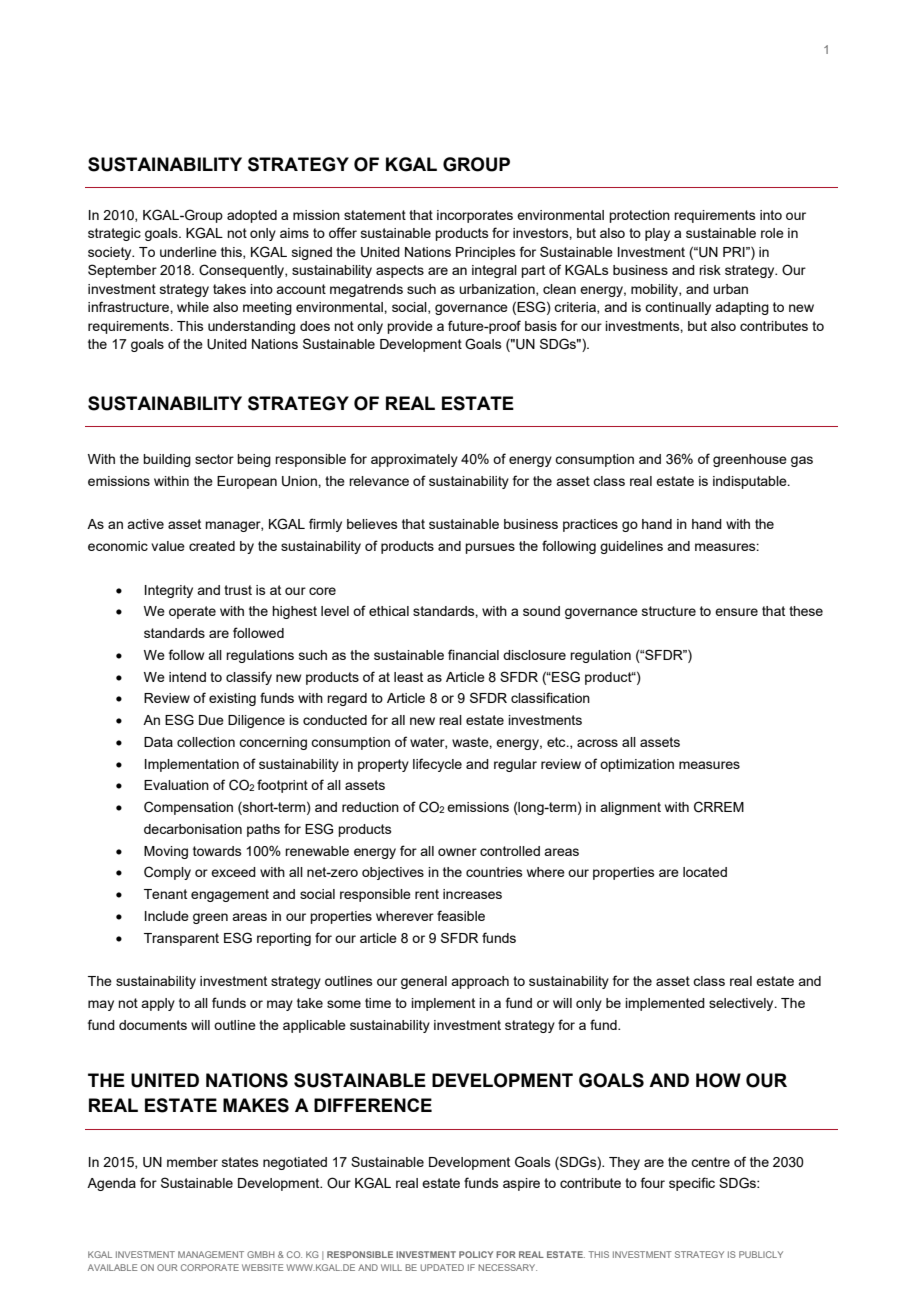  What do you see at coordinates (637, 765) in the page?
I see `optimization` at bounding box center [637, 765].
